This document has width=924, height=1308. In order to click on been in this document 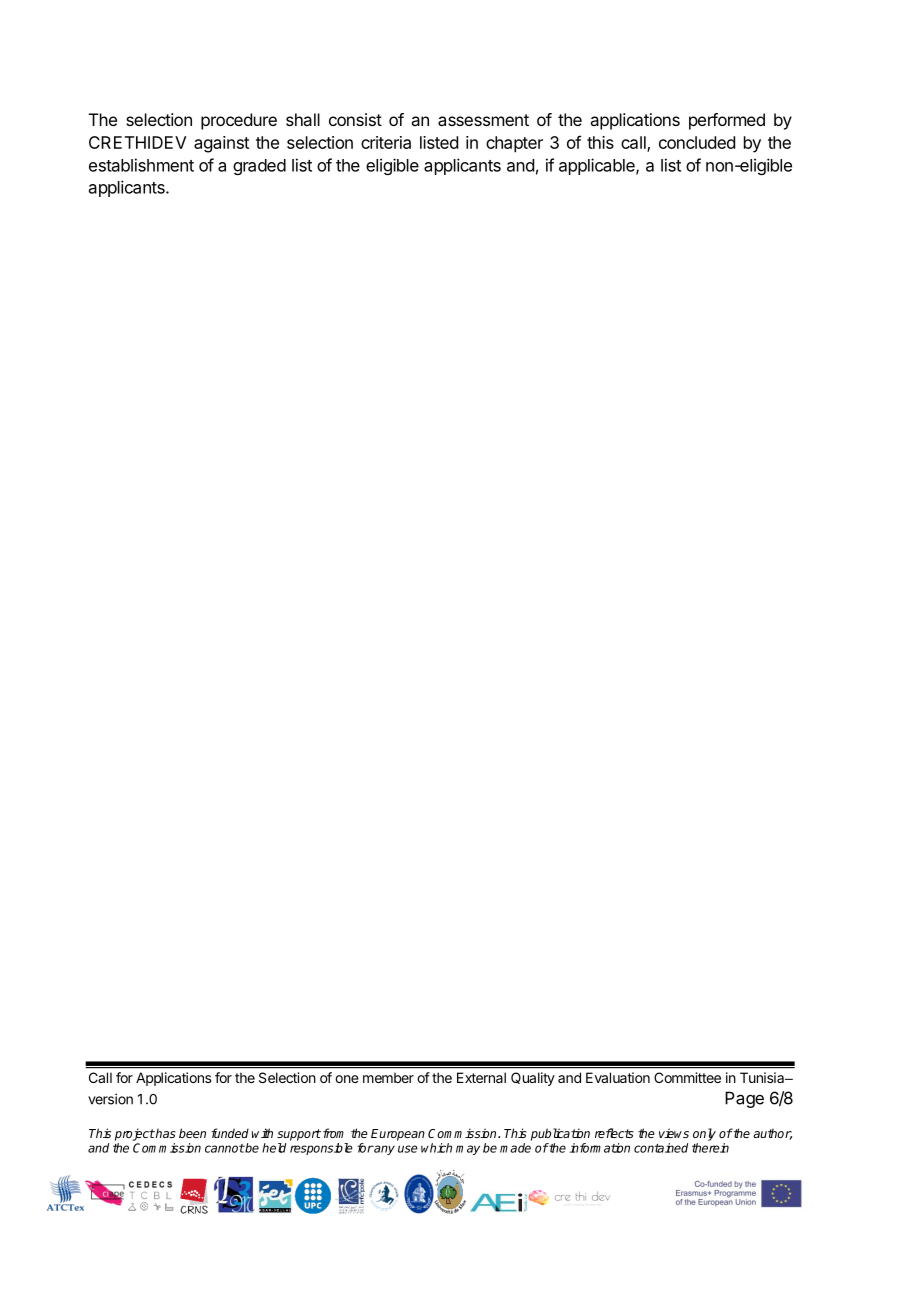, I will do `click(192, 1133)`.
